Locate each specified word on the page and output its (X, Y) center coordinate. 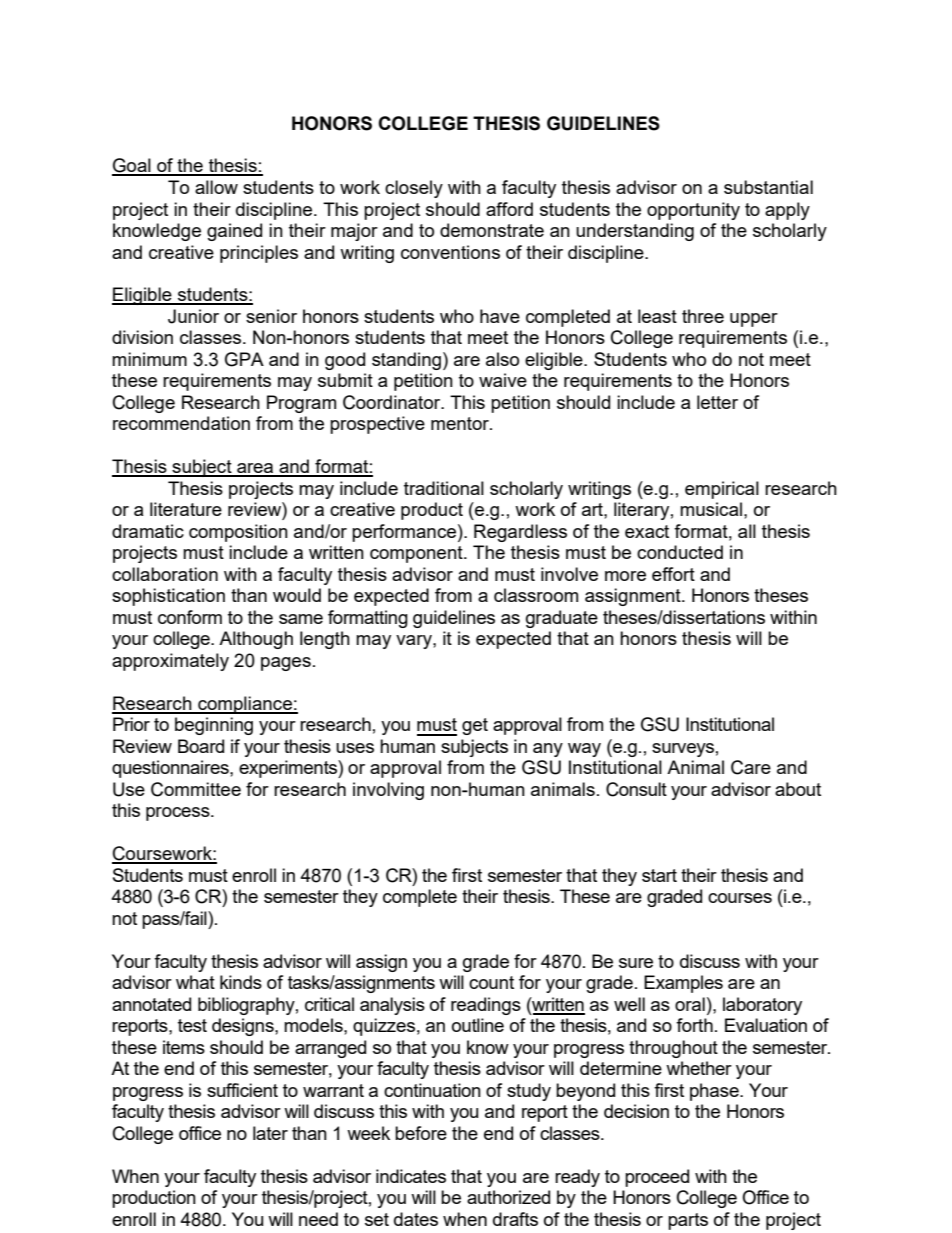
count (491, 982)
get (475, 726)
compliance (245, 705)
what (195, 982)
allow (216, 187)
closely (414, 189)
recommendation (181, 423)
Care (751, 767)
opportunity (693, 211)
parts (688, 1221)
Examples (683, 984)
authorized (508, 1197)
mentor (461, 423)
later (270, 1133)
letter (717, 402)
